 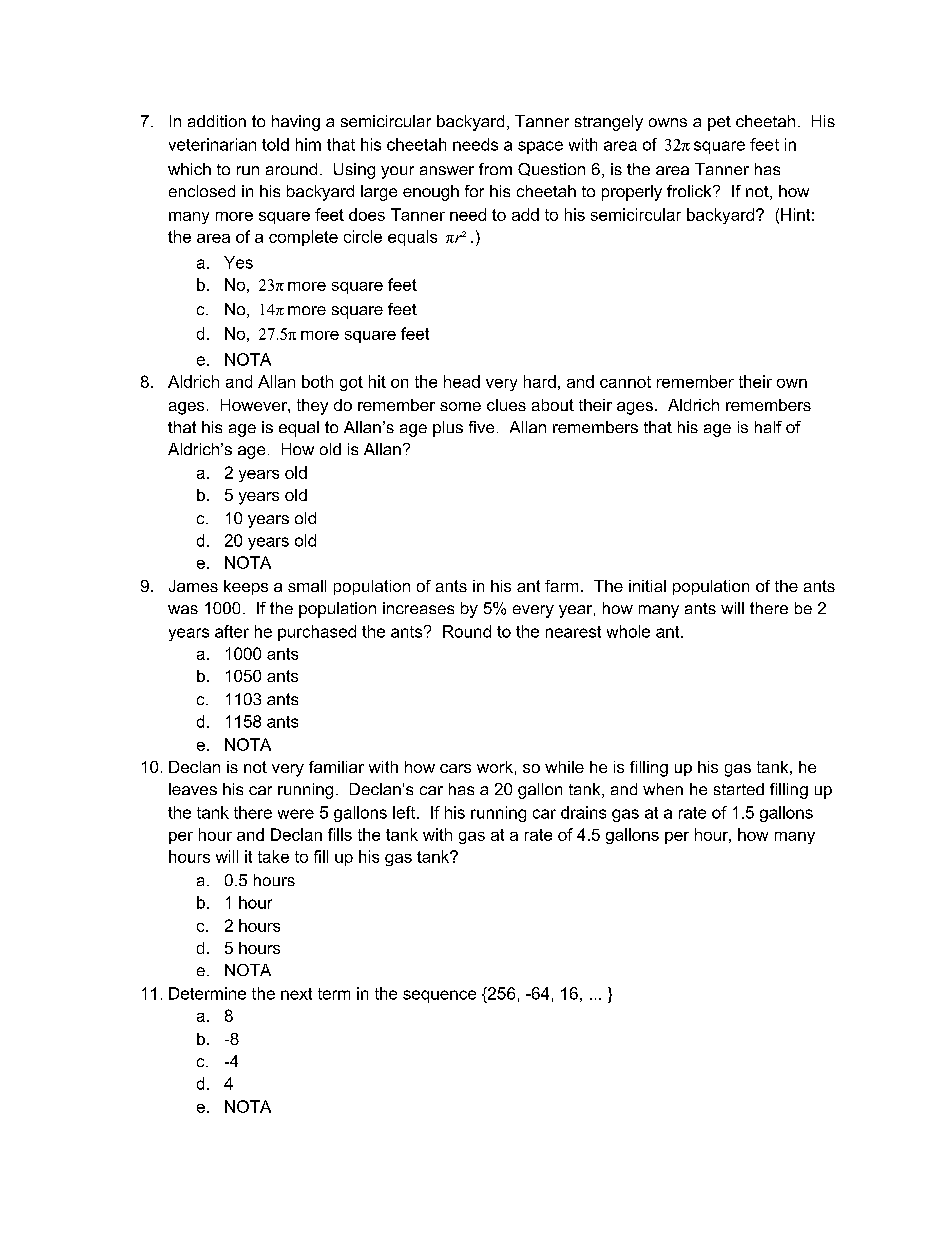 I want to click on work, so click(x=495, y=767).
